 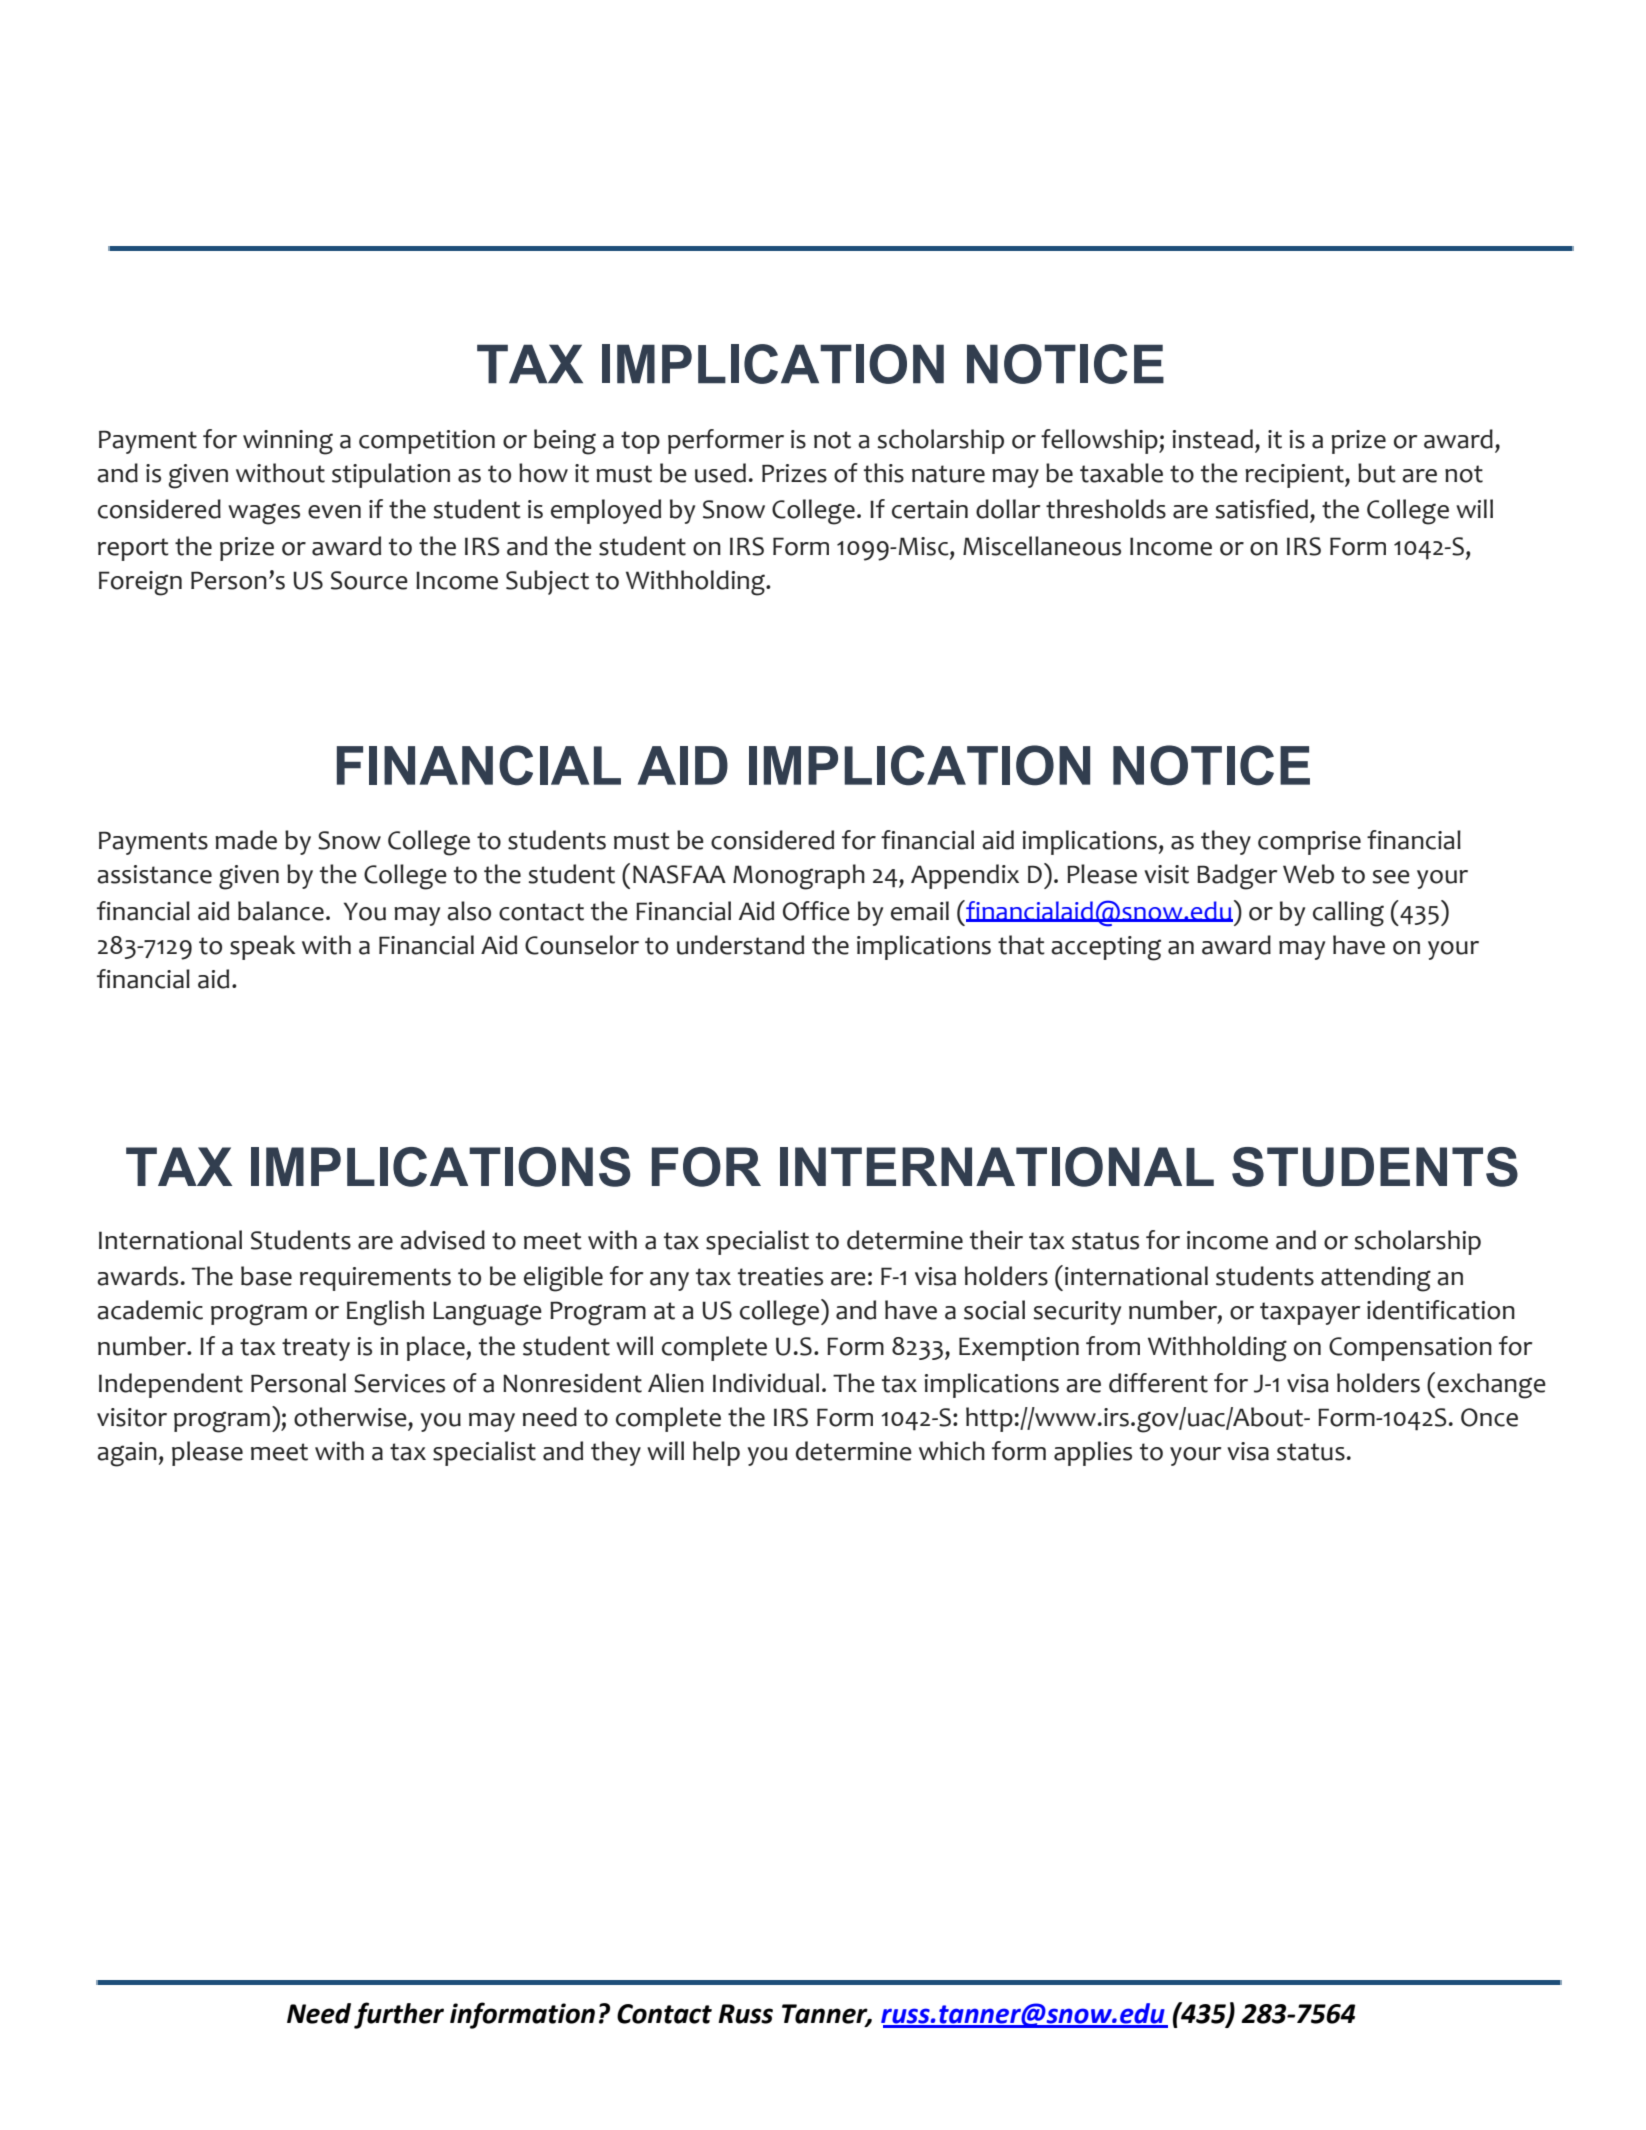 What do you see at coordinates (1295, 476) in the screenshot?
I see `recipient` at bounding box center [1295, 476].
